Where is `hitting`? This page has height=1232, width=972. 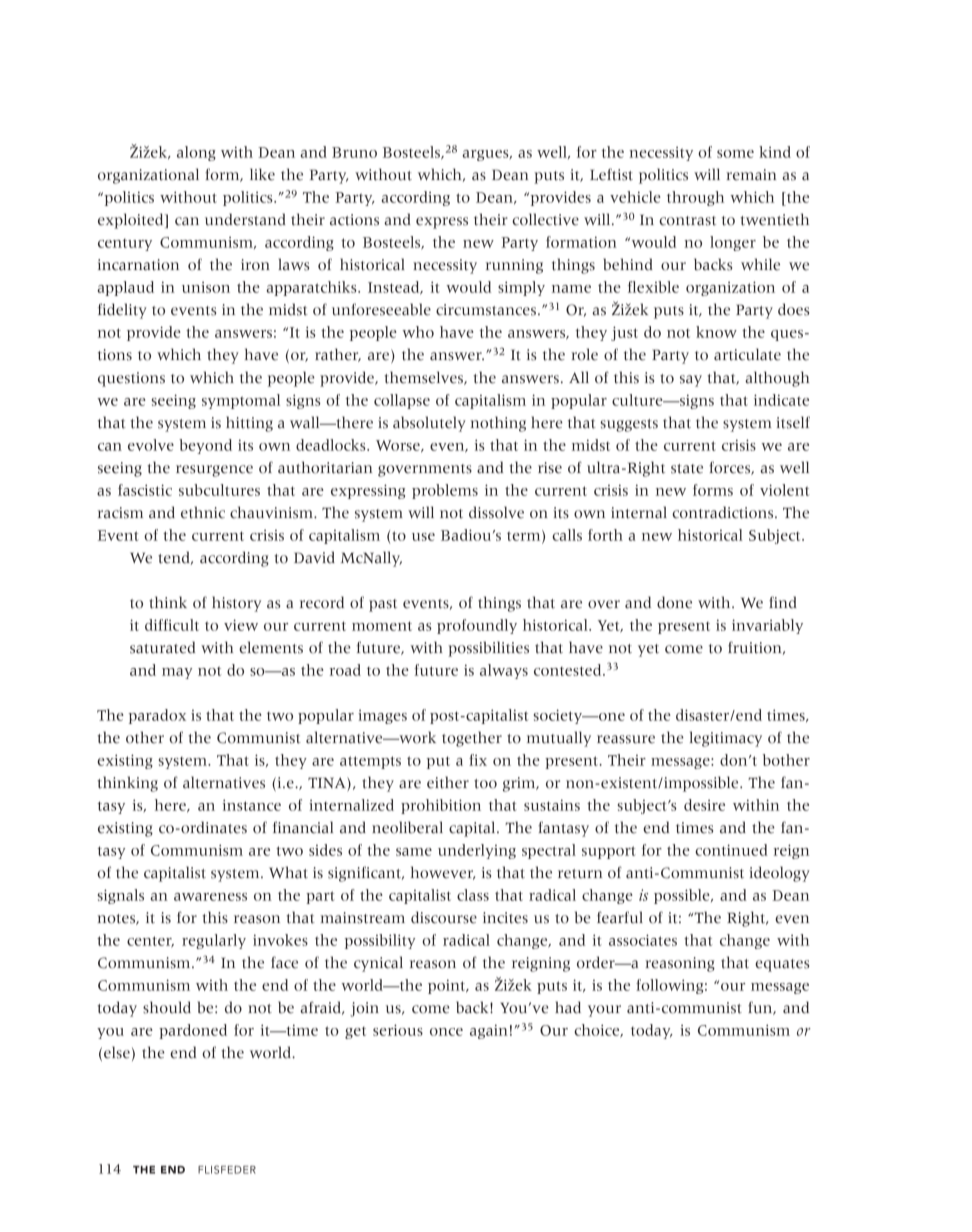
hitting is located at coordinates (249, 424).
